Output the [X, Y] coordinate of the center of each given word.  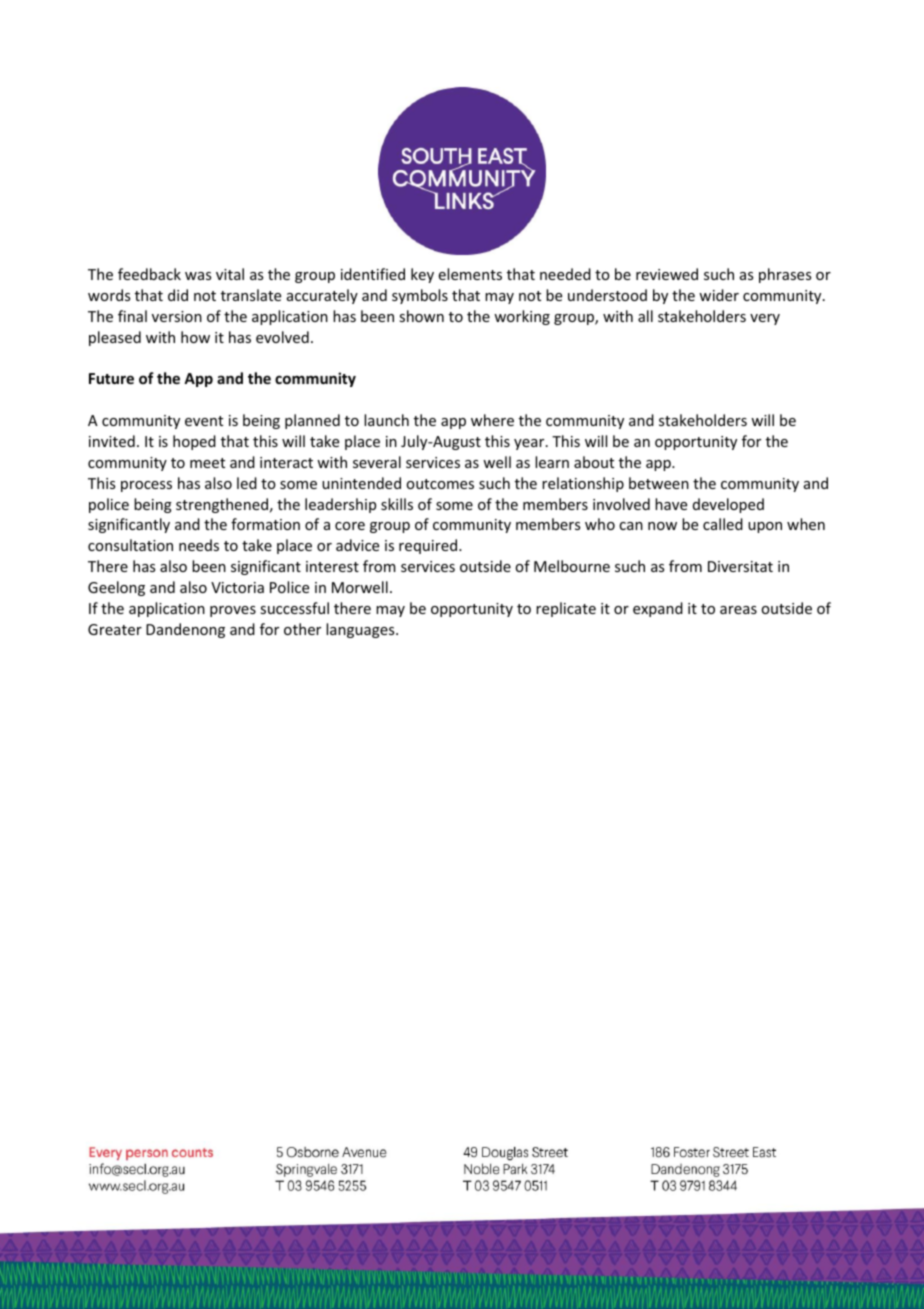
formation [265, 524]
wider [719, 295]
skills [397, 504]
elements [470, 274]
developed [728, 505]
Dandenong [185, 630]
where [492, 420]
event [204, 421]
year [530, 444]
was [198, 276]
